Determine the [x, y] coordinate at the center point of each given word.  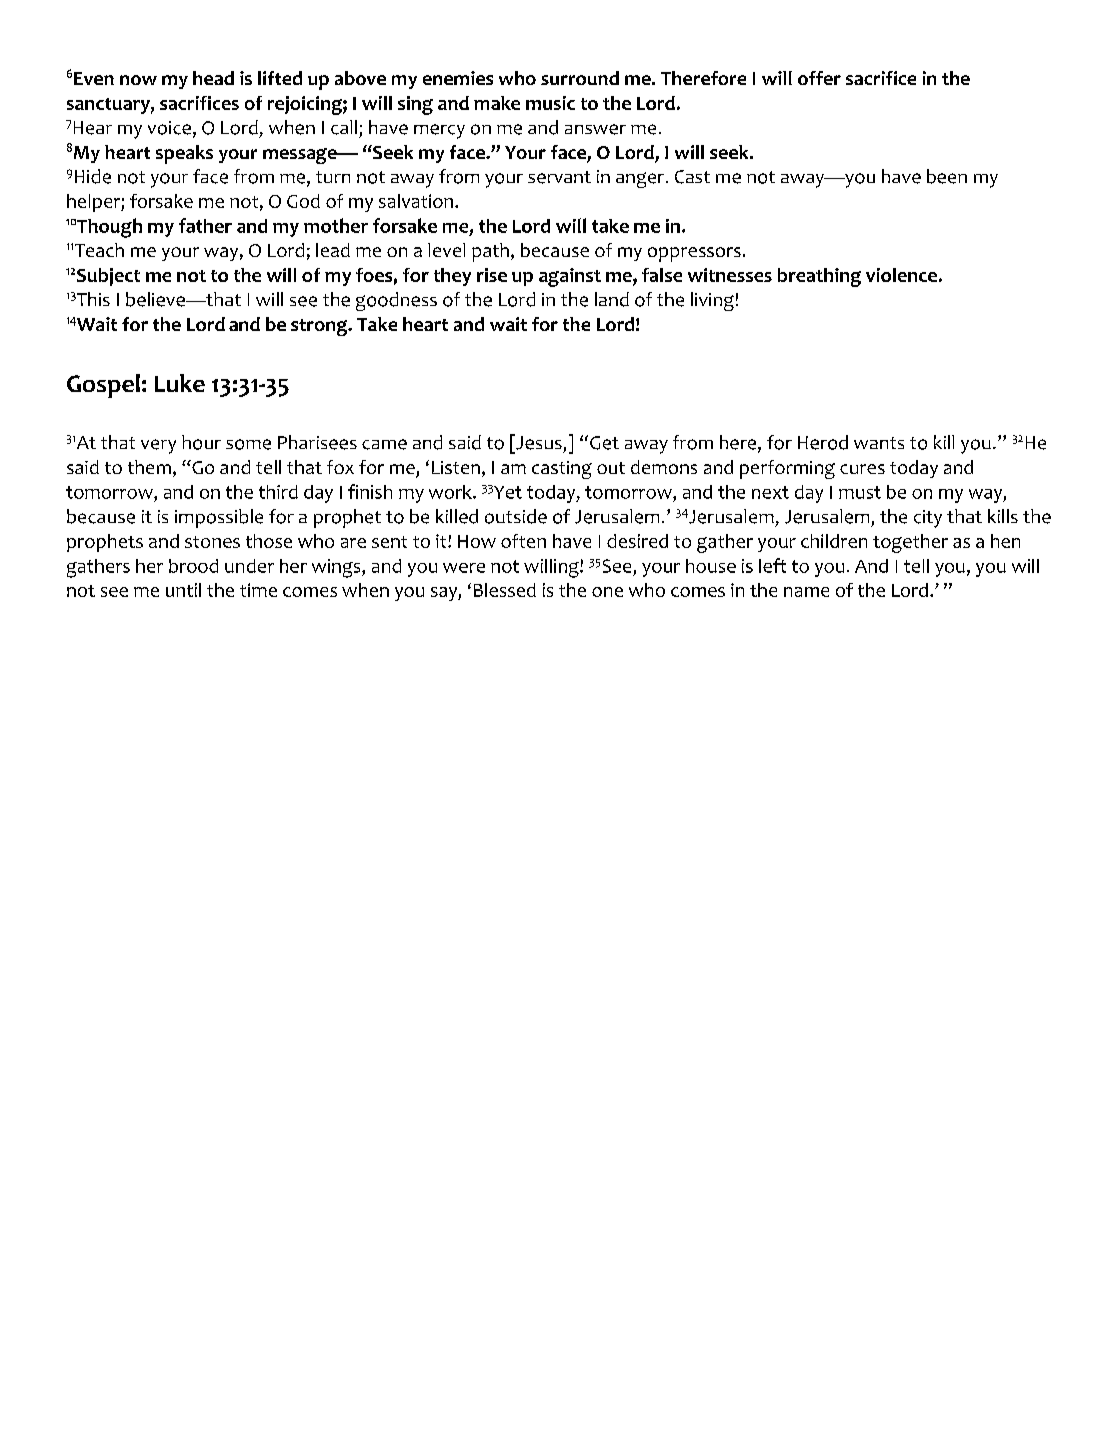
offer [819, 78]
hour [201, 442]
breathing [819, 277]
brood [193, 566]
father [205, 225]
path [490, 252]
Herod [823, 442]
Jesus [538, 442]
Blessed [505, 590]
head [213, 78]
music [550, 103]
